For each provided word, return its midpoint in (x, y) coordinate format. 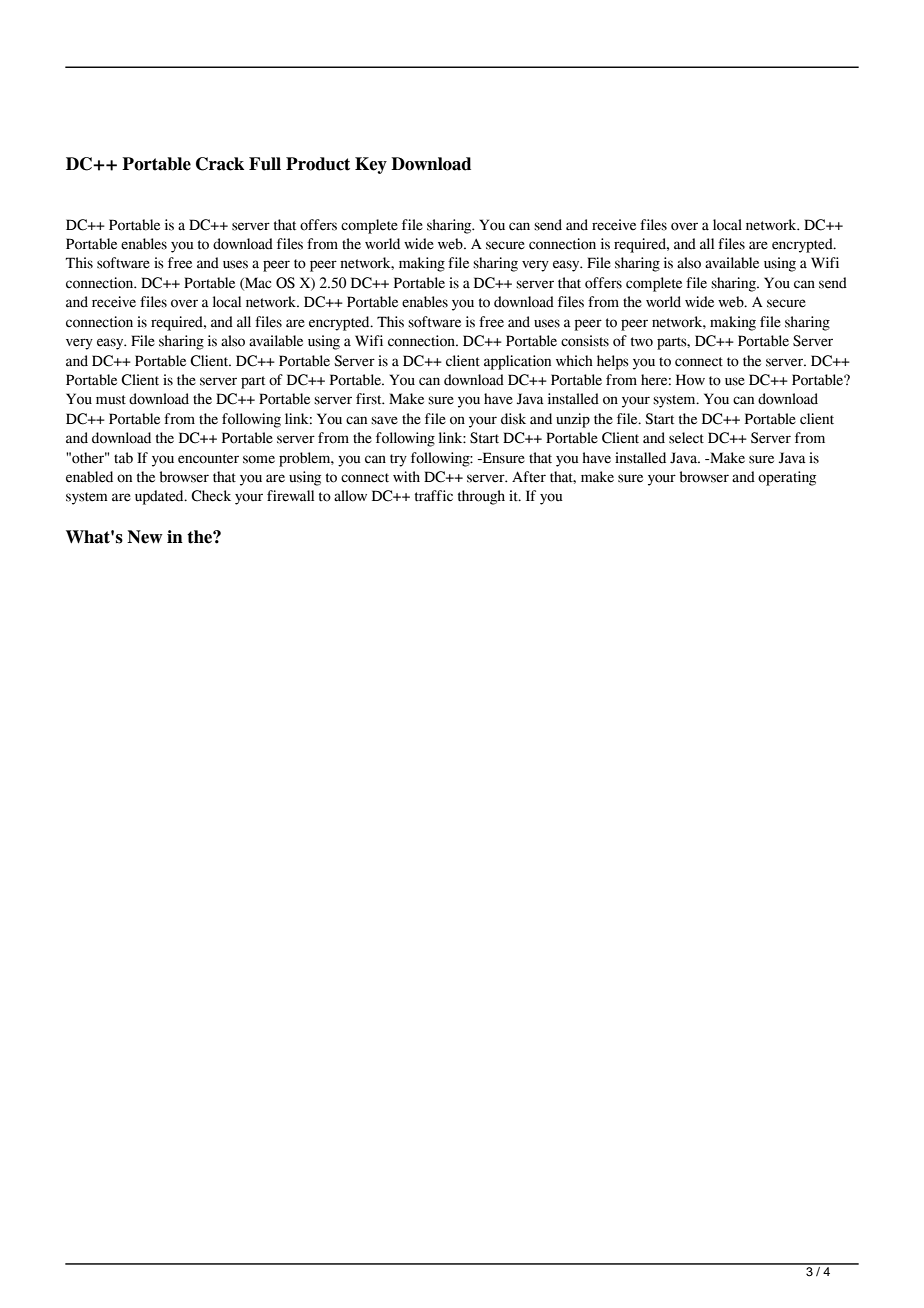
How (690, 380)
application (517, 362)
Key (371, 165)
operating (787, 478)
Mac (257, 283)
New (145, 537)
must (111, 400)
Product (318, 164)
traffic (434, 496)
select (686, 438)
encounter (208, 459)
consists (585, 341)
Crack (220, 164)
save (384, 420)
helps (613, 362)
